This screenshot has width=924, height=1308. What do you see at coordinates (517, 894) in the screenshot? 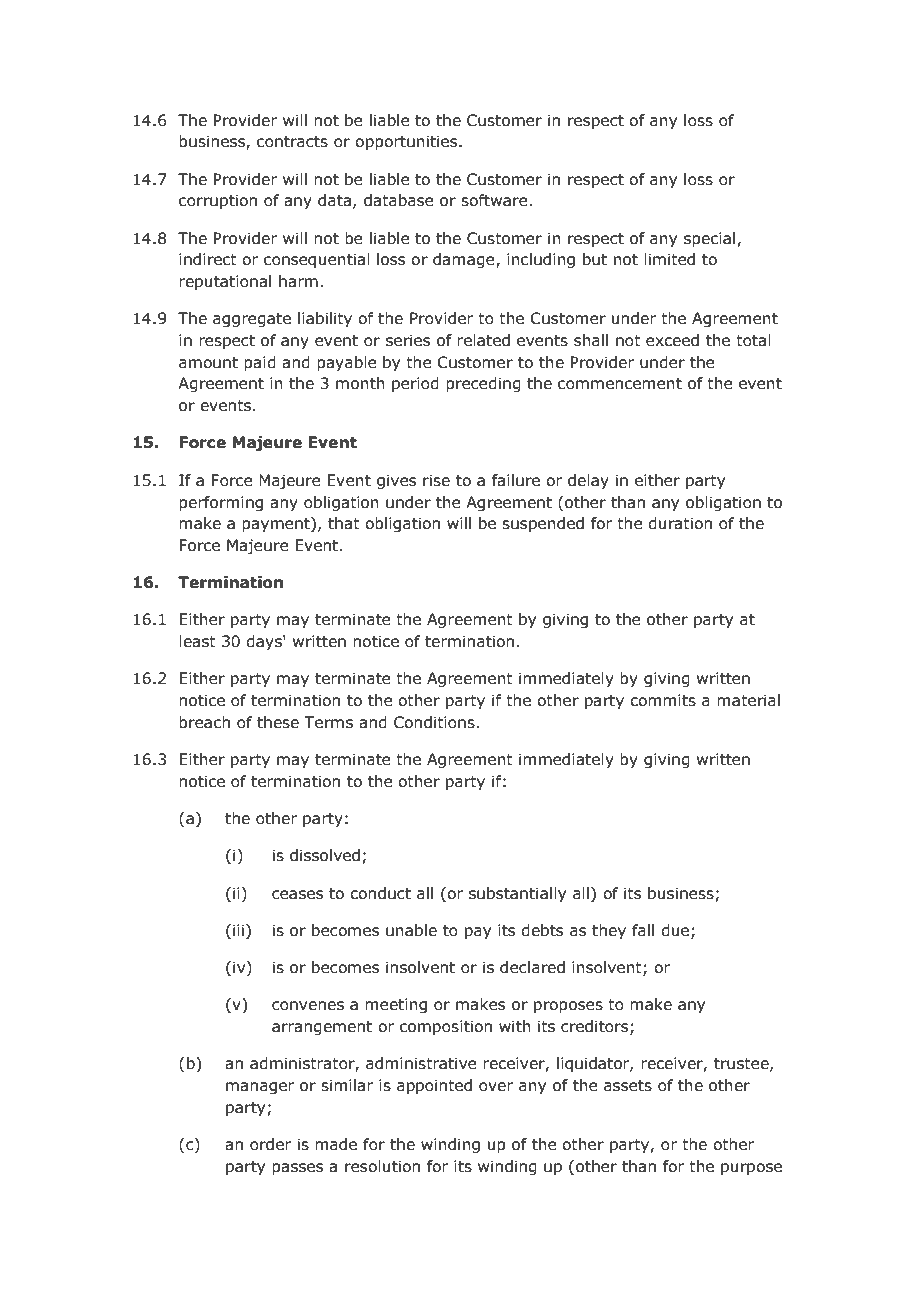
I see `substantially` at bounding box center [517, 894].
